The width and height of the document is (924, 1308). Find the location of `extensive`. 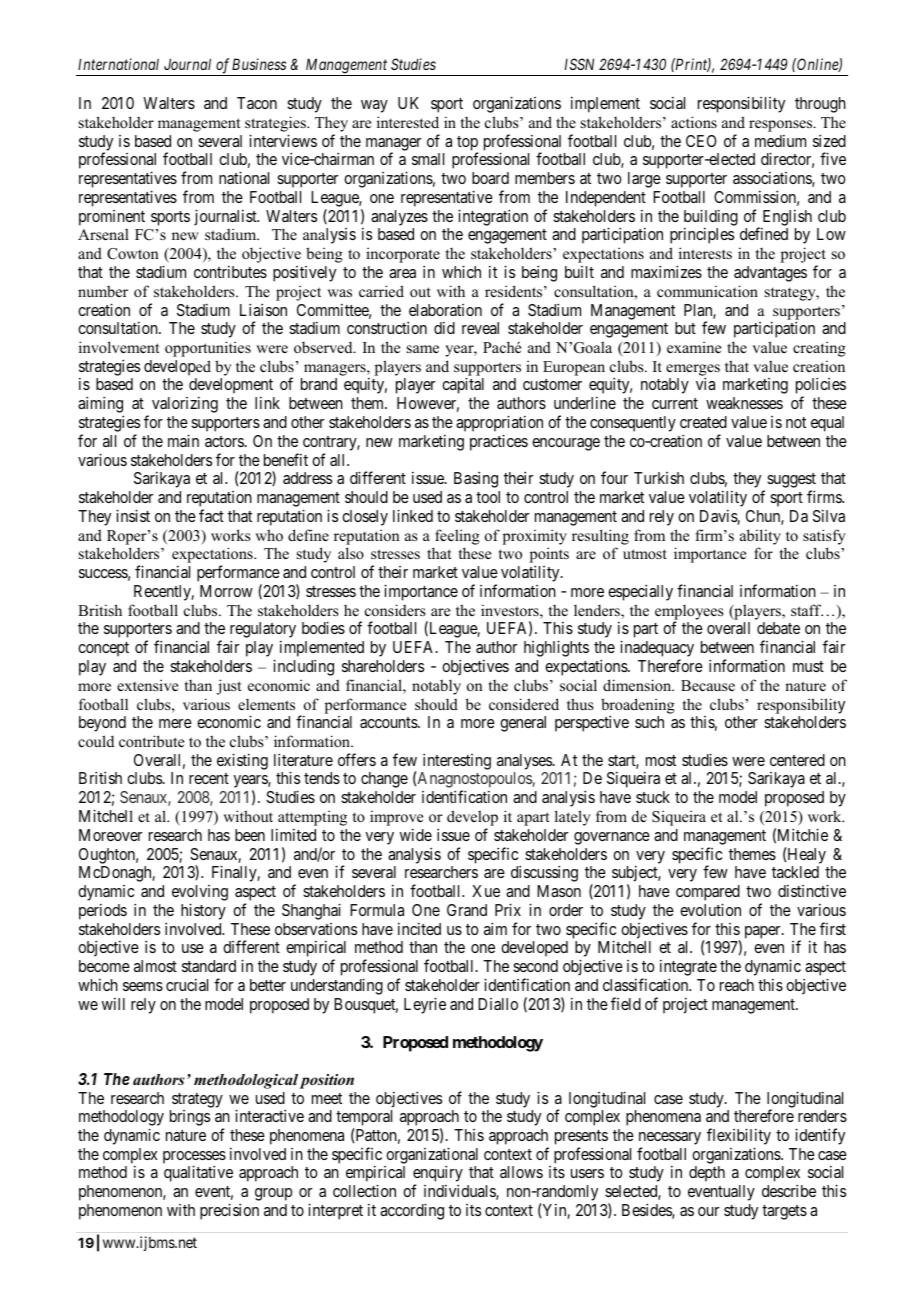

extensive is located at coordinates (147, 685).
